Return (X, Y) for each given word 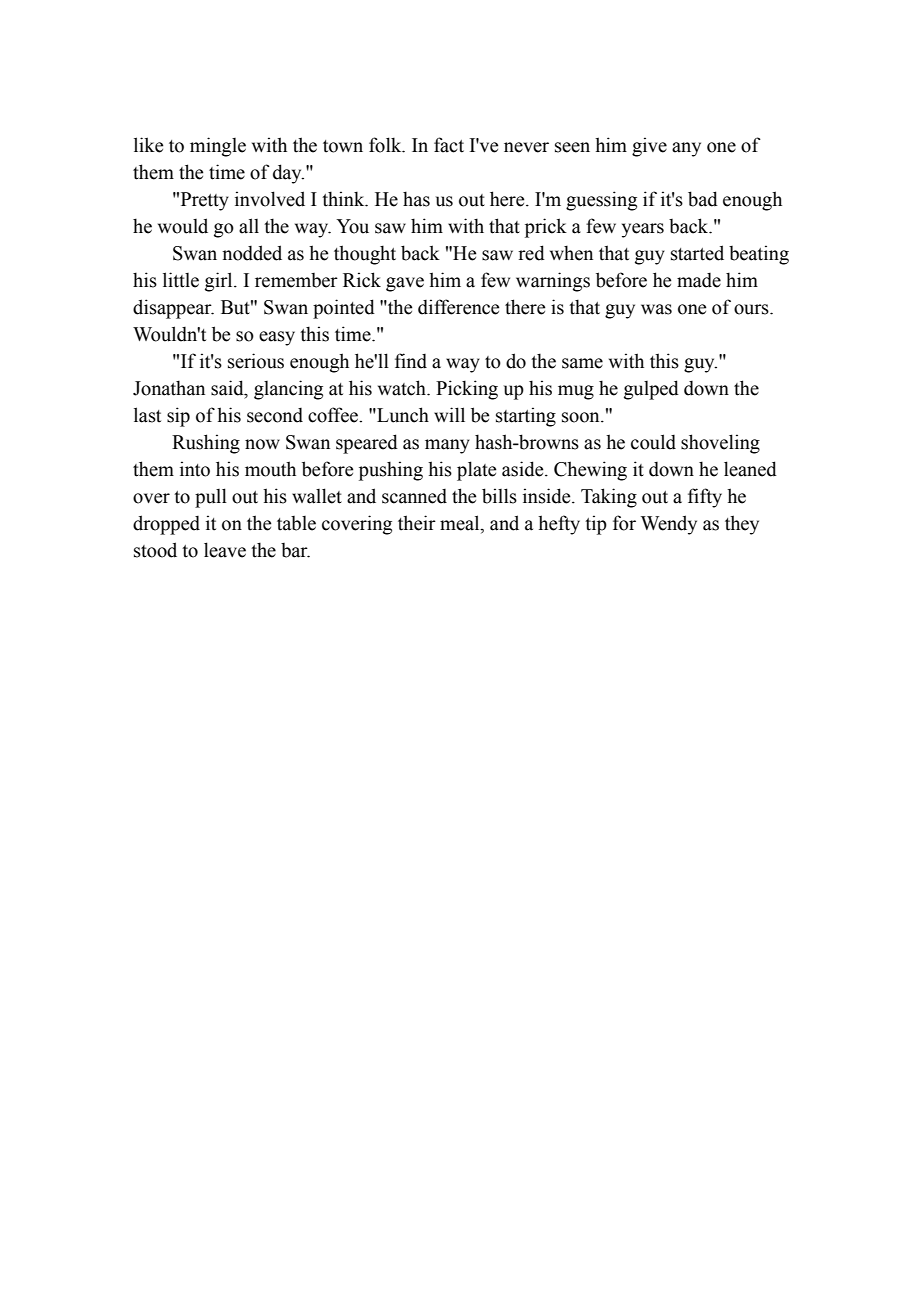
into (195, 469)
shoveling (720, 444)
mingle (218, 147)
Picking (467, 390)
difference (458, 307)
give (649, 147)
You (352, 226)
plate (476, 471)
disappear (173, 309)
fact (449, 145)
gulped (651, 390)
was (656, 309)
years (643, 230)
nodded (252, 253)
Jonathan (169, 388)
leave (225, 550)
